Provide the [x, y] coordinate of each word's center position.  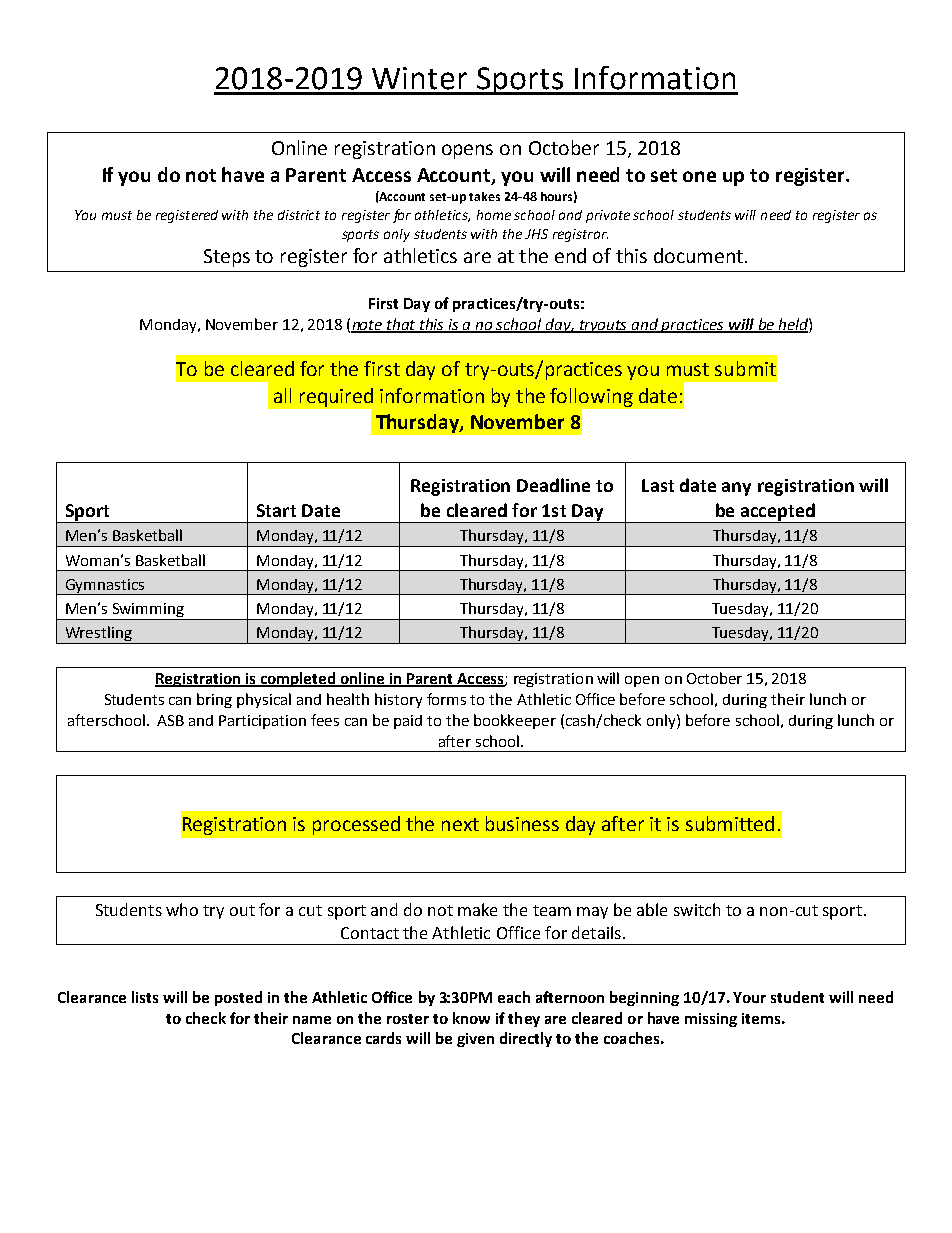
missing [711, 1020]
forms [446, 699]
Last [658, 485]
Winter [419, 78]
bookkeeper [515, 721]
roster [408, 1019]
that [402, 325]
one [699, 176]
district [299, 215]
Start [276, 510]
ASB [170, 720]
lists [145, 997]
